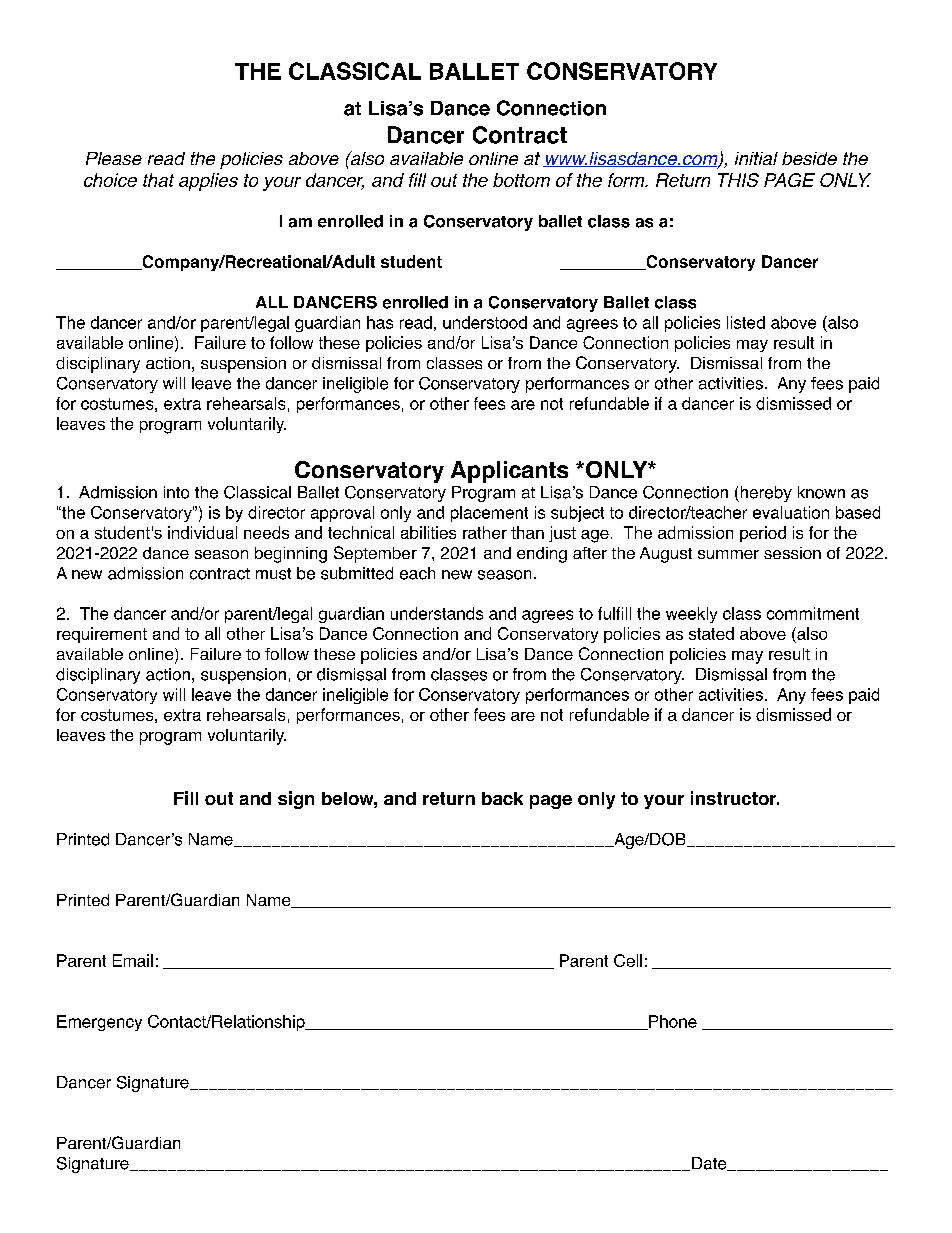  I want to click on must, so click(273, 574).
